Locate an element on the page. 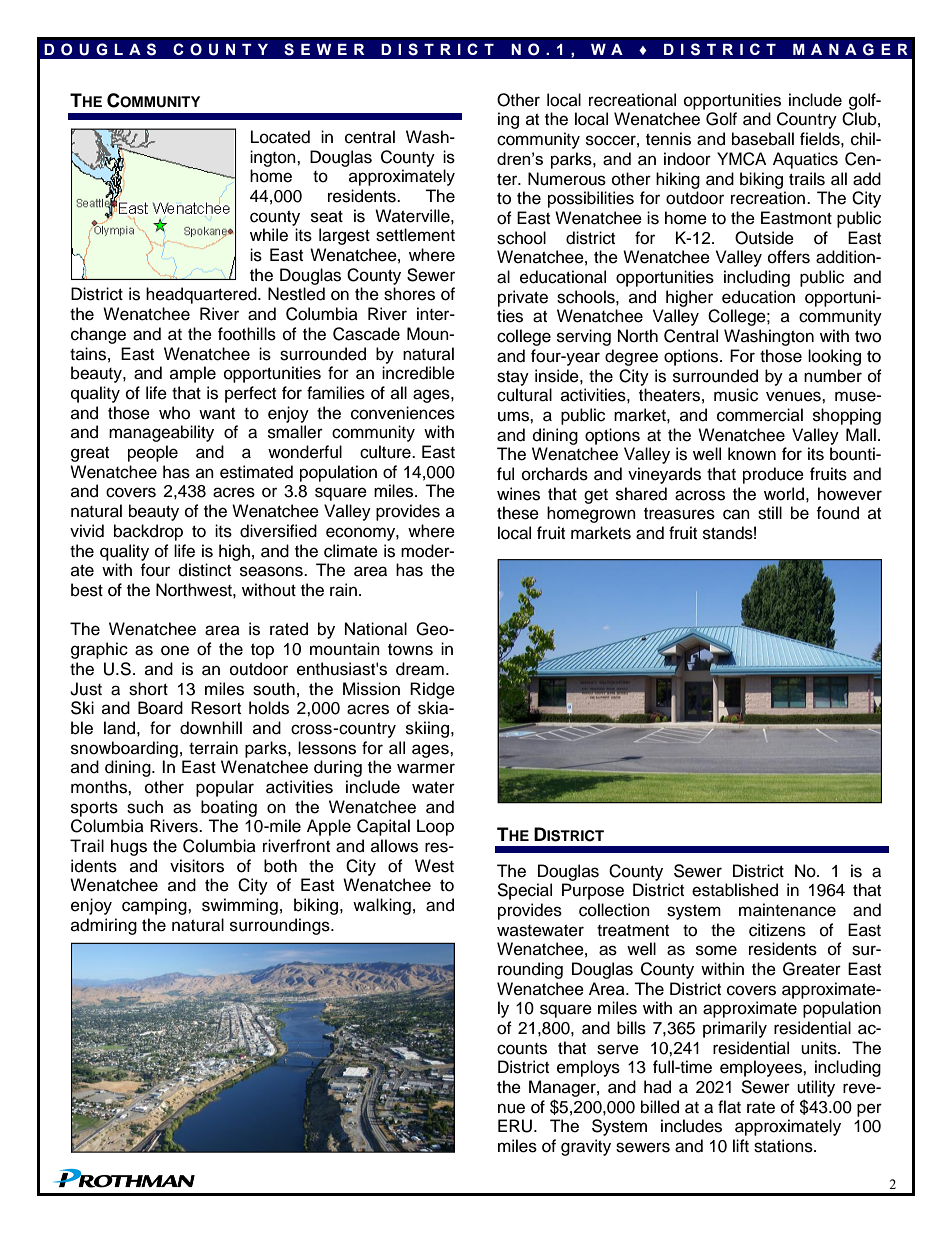  stations is located at coordinates (784, 1146).
